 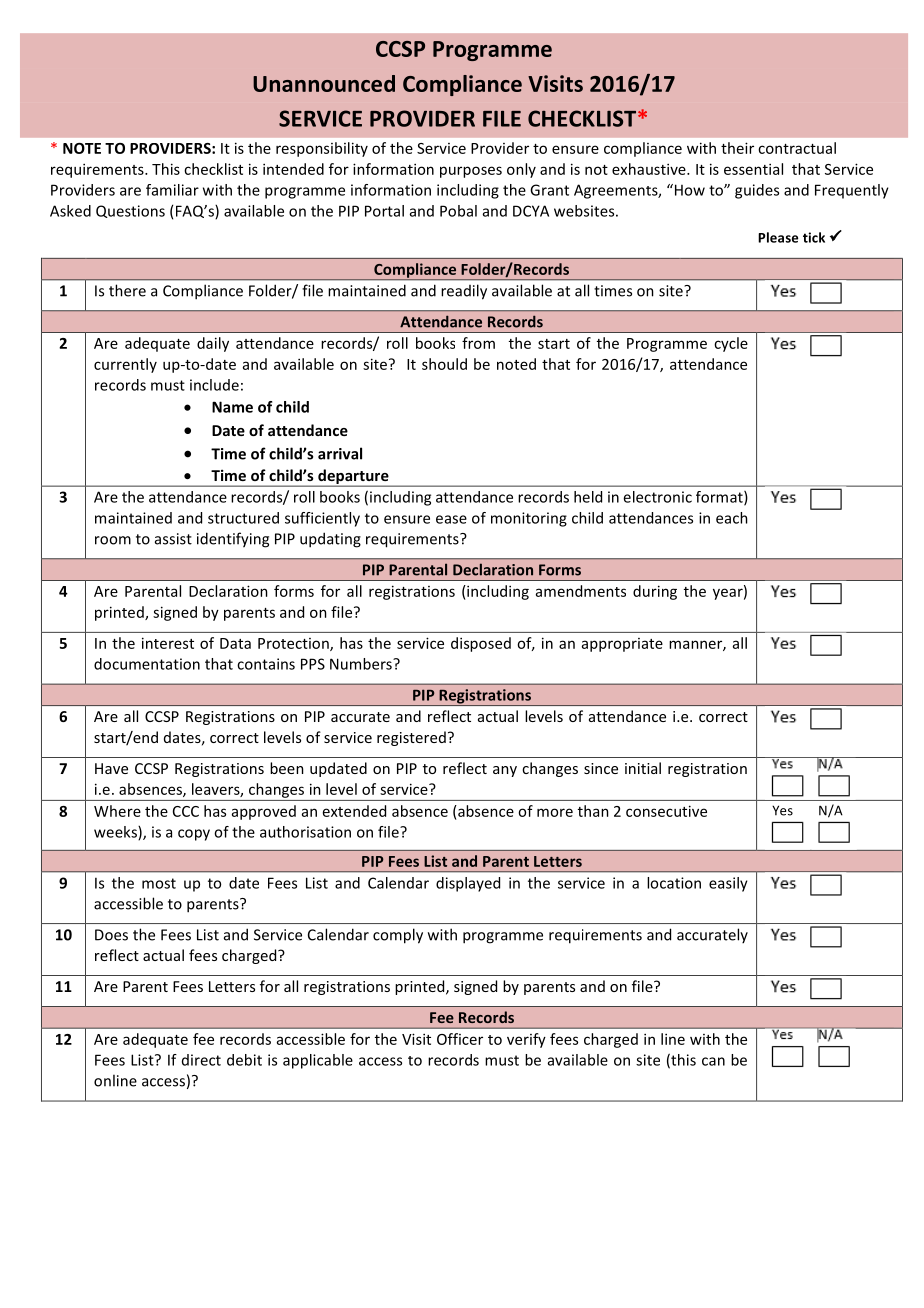 What do you see at coordinates (471, 172) in the image?
I see `purposes` at bounding box center [471, 172].
